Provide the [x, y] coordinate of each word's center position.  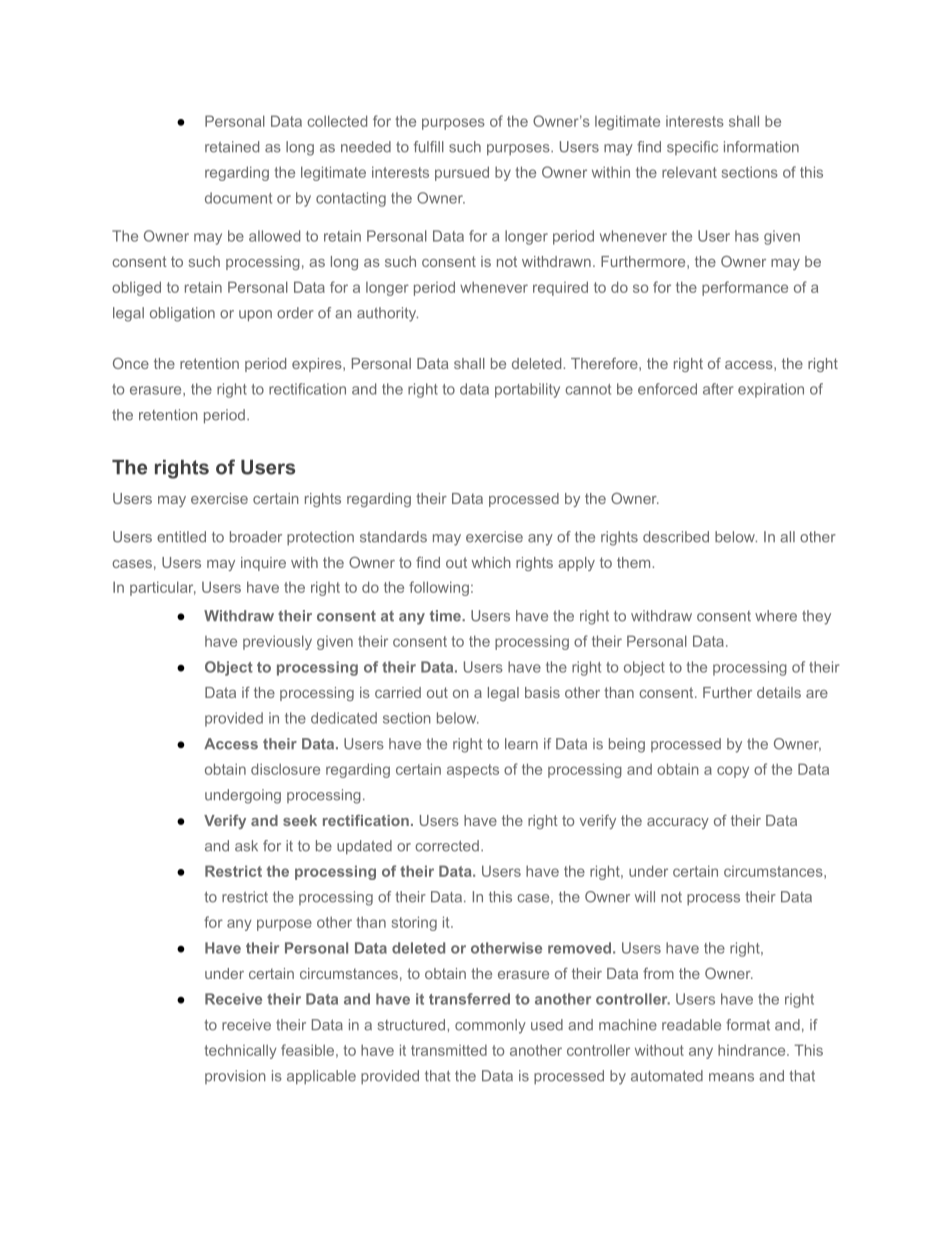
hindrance [753, 1050]
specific [692, 148]
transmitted [449, 1050]
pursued [462, 173]
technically [240, 1051]
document [238, 198]
